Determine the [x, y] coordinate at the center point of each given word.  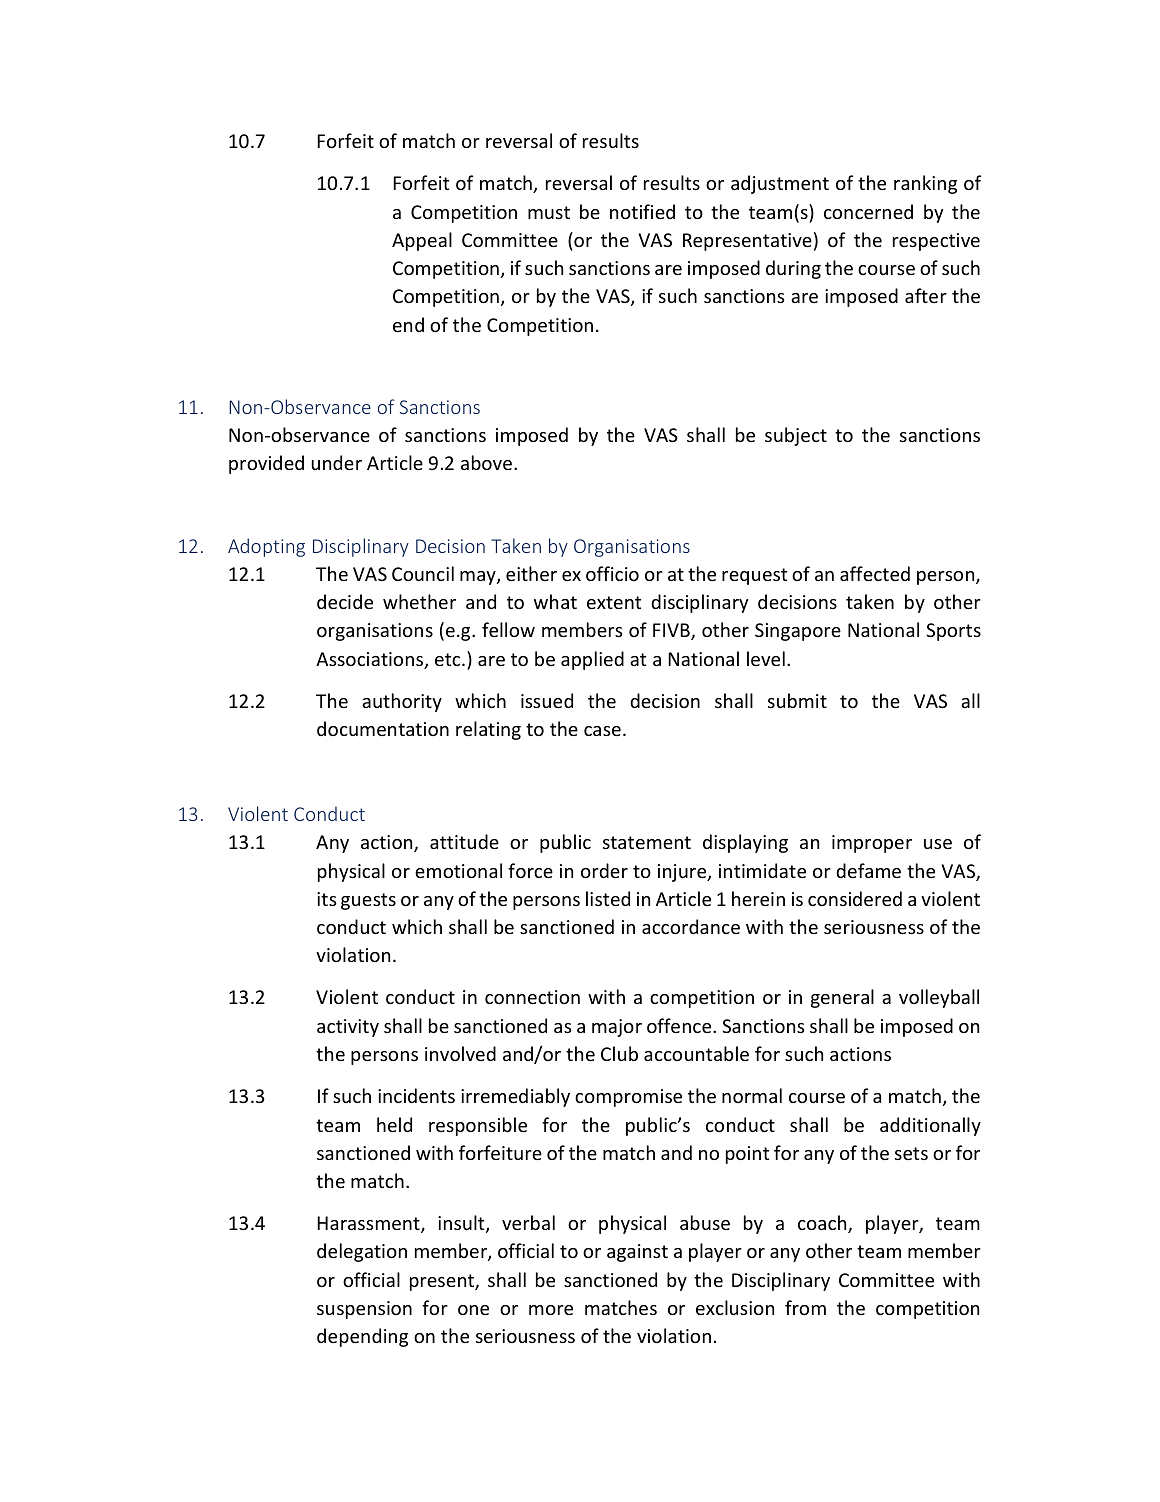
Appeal [422, 241]
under [336, 462]
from [805, 1307]
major [617, 1028]
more [551, 1310]
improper [872, 844]
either [531, 573]
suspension [364, 1310]
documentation [383, 728]
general [842, 998]
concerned [868, 211]
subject [796, 436]
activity [348, 1028]
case [602, 731]
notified [642, 211]
